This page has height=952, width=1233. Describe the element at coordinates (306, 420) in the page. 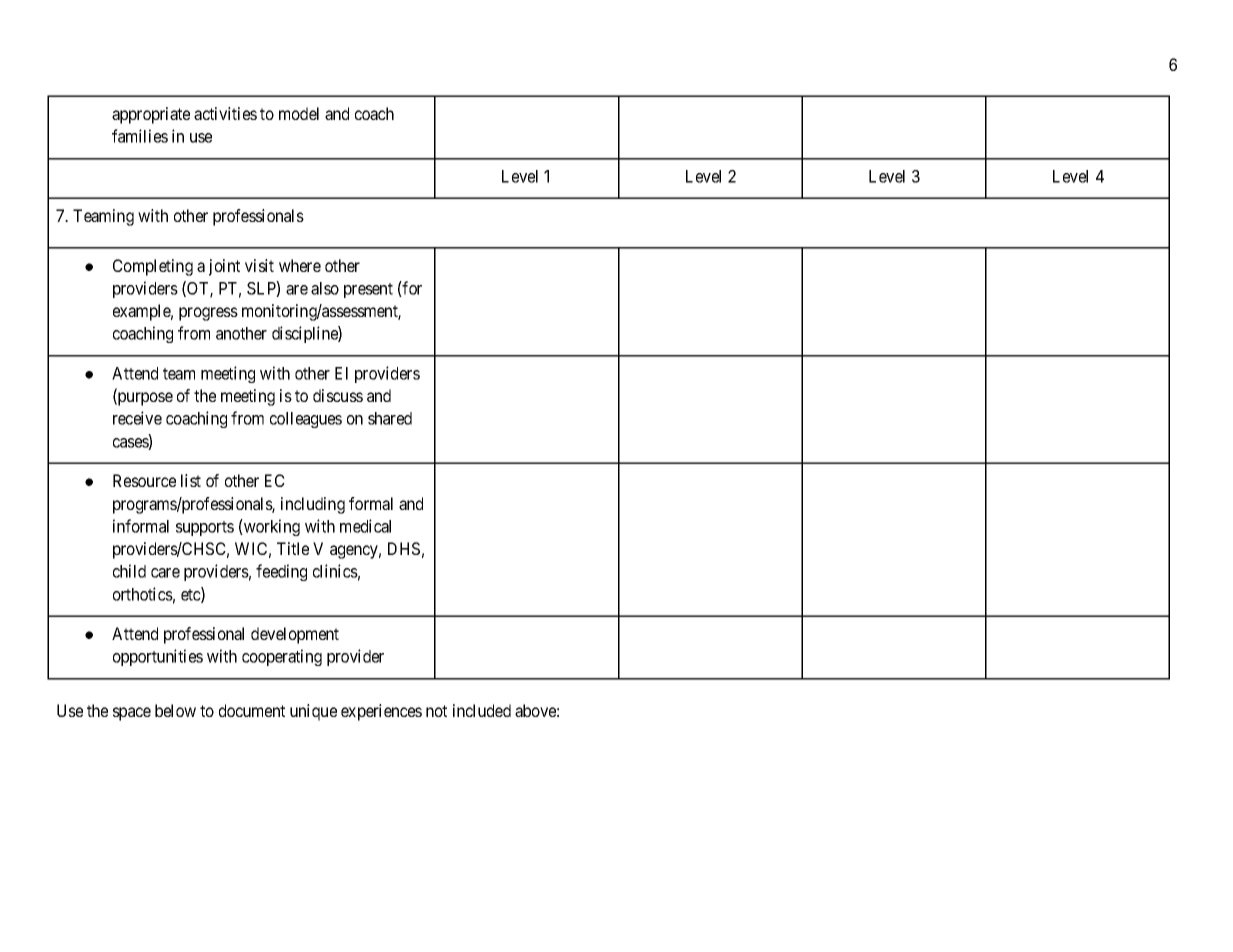

I see `colleagues` at that location.
